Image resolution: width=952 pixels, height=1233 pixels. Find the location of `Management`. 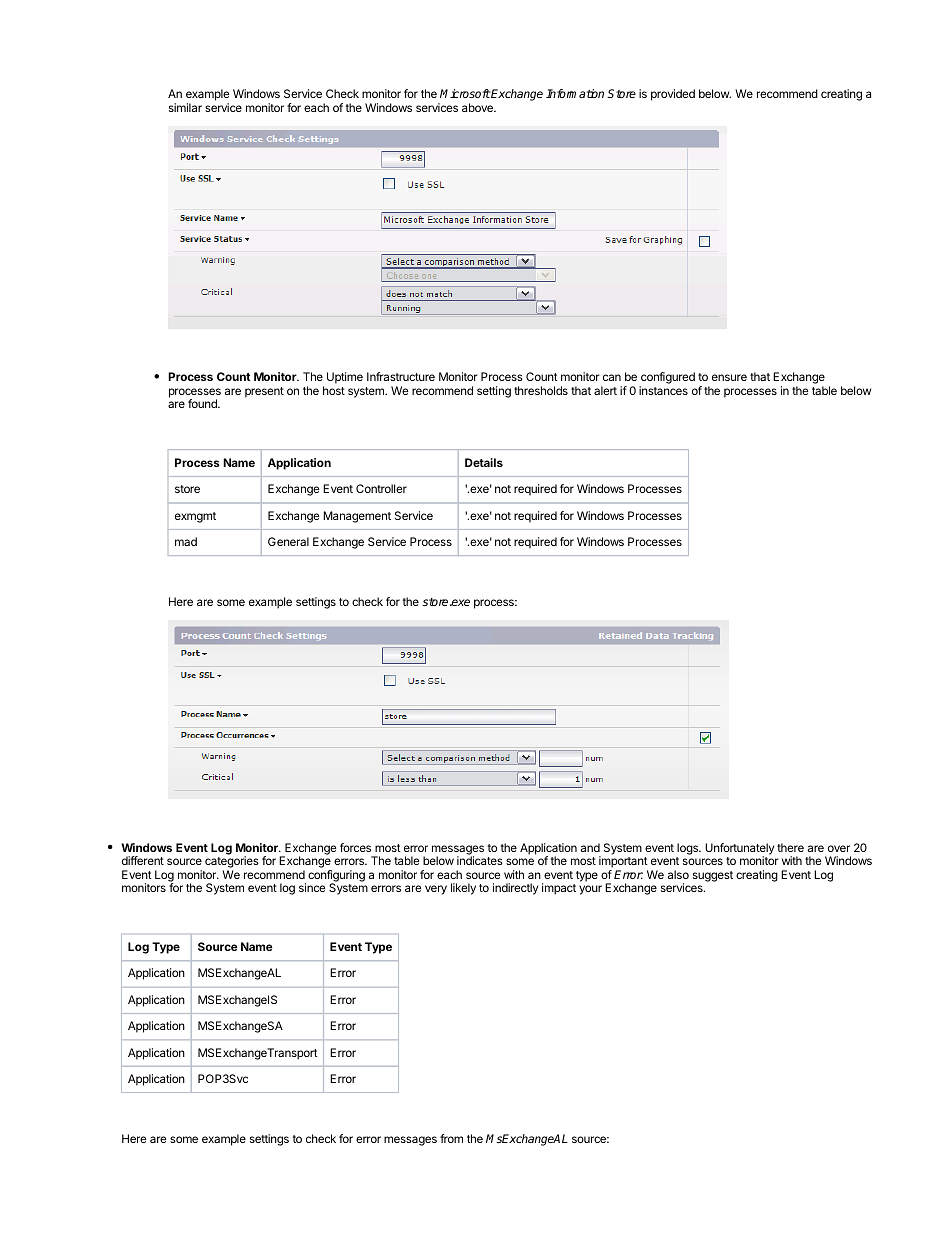

Management is located at coordinates (357, 517).
